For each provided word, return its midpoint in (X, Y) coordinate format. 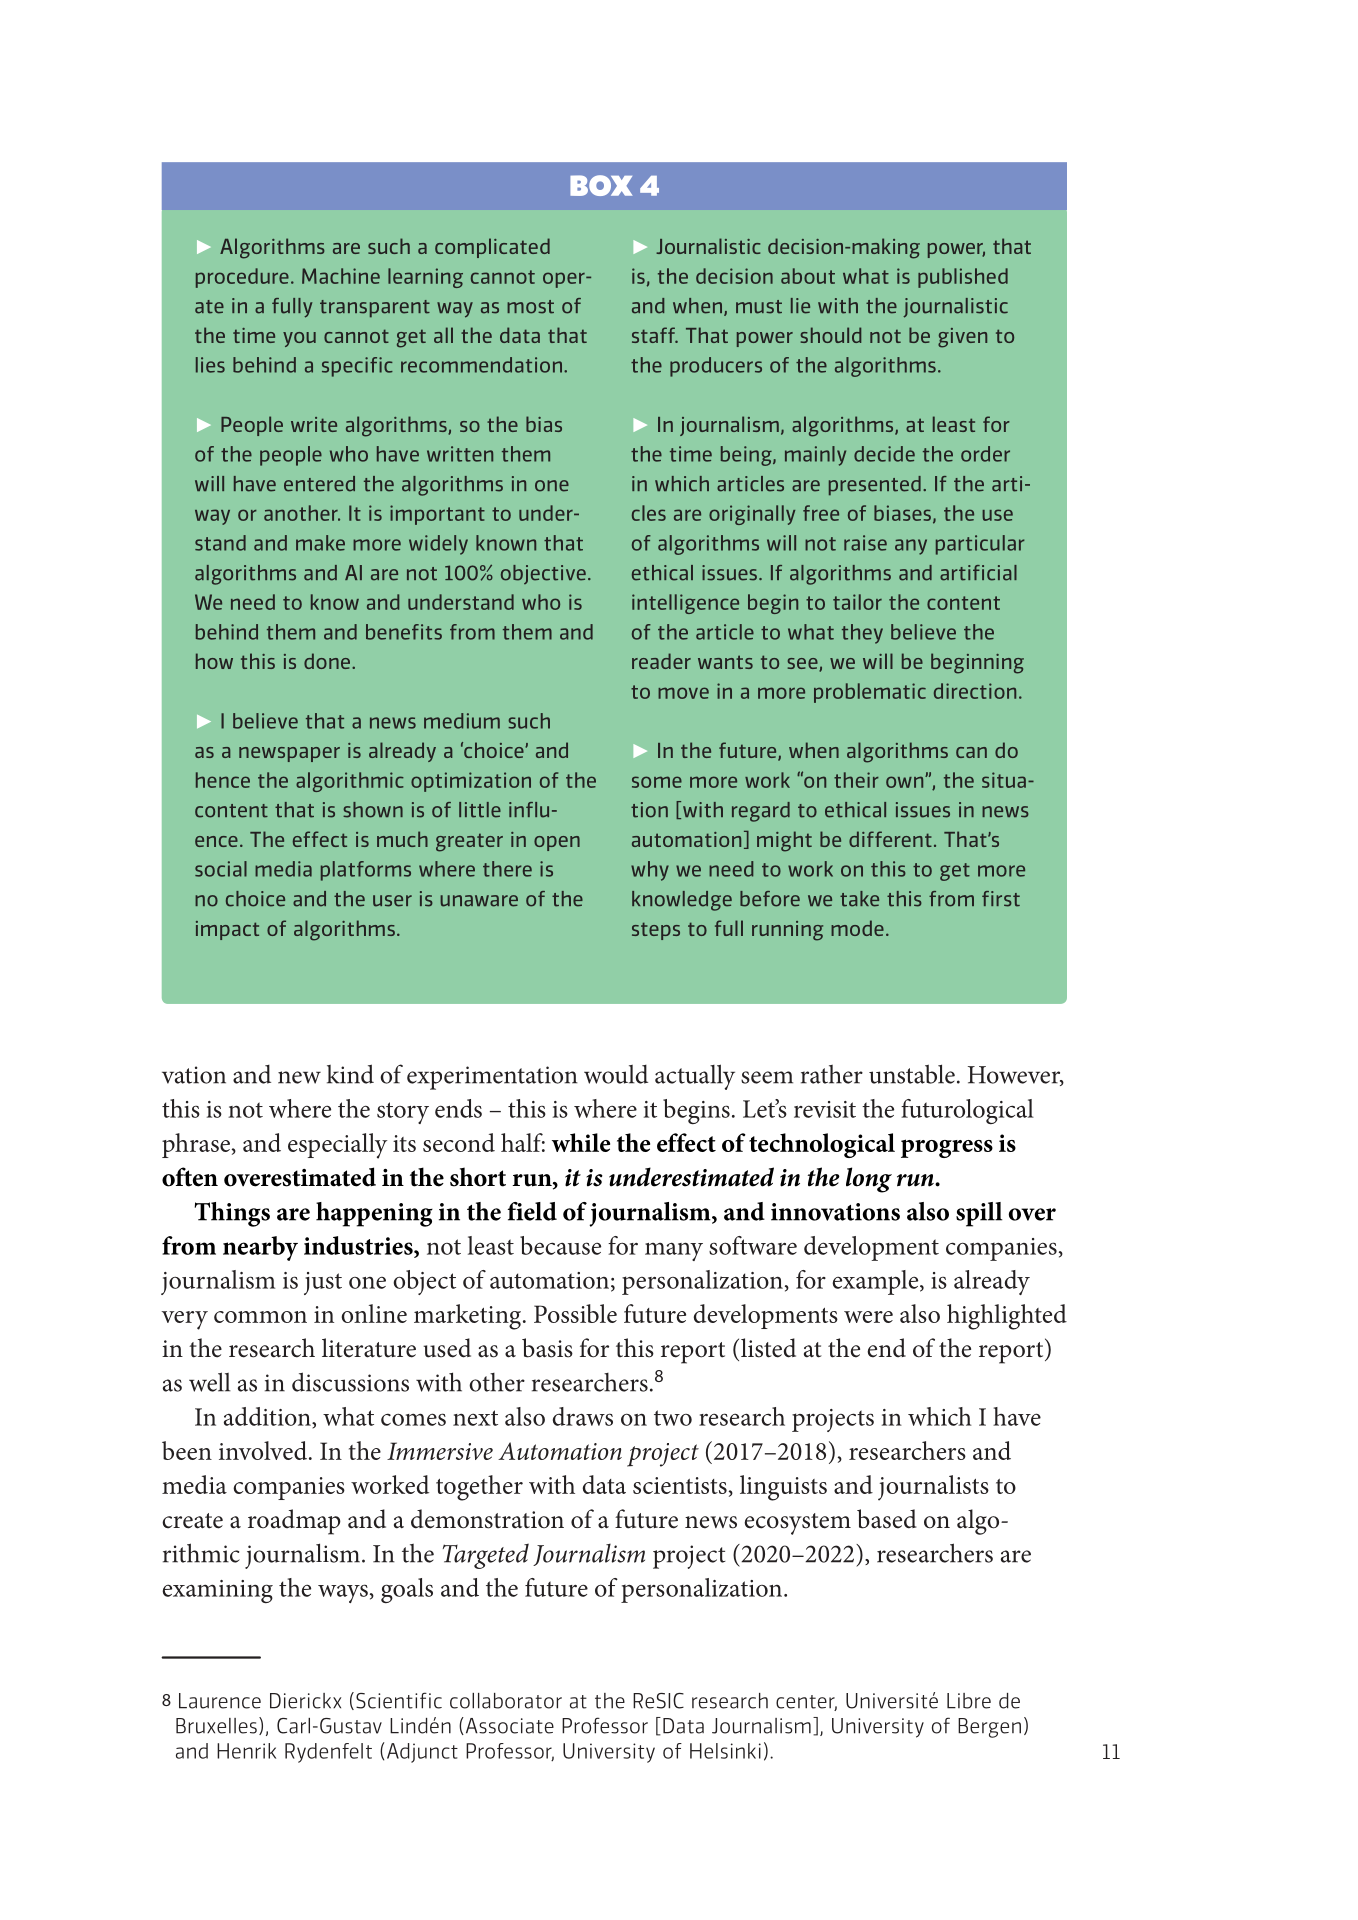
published (963, 278)
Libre (969, 1701)
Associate (508, 1726)
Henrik (246, 1751)
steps (656, 931)
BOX (601, 185)
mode (857, 928)
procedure (242, 278)
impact (227, 930)
